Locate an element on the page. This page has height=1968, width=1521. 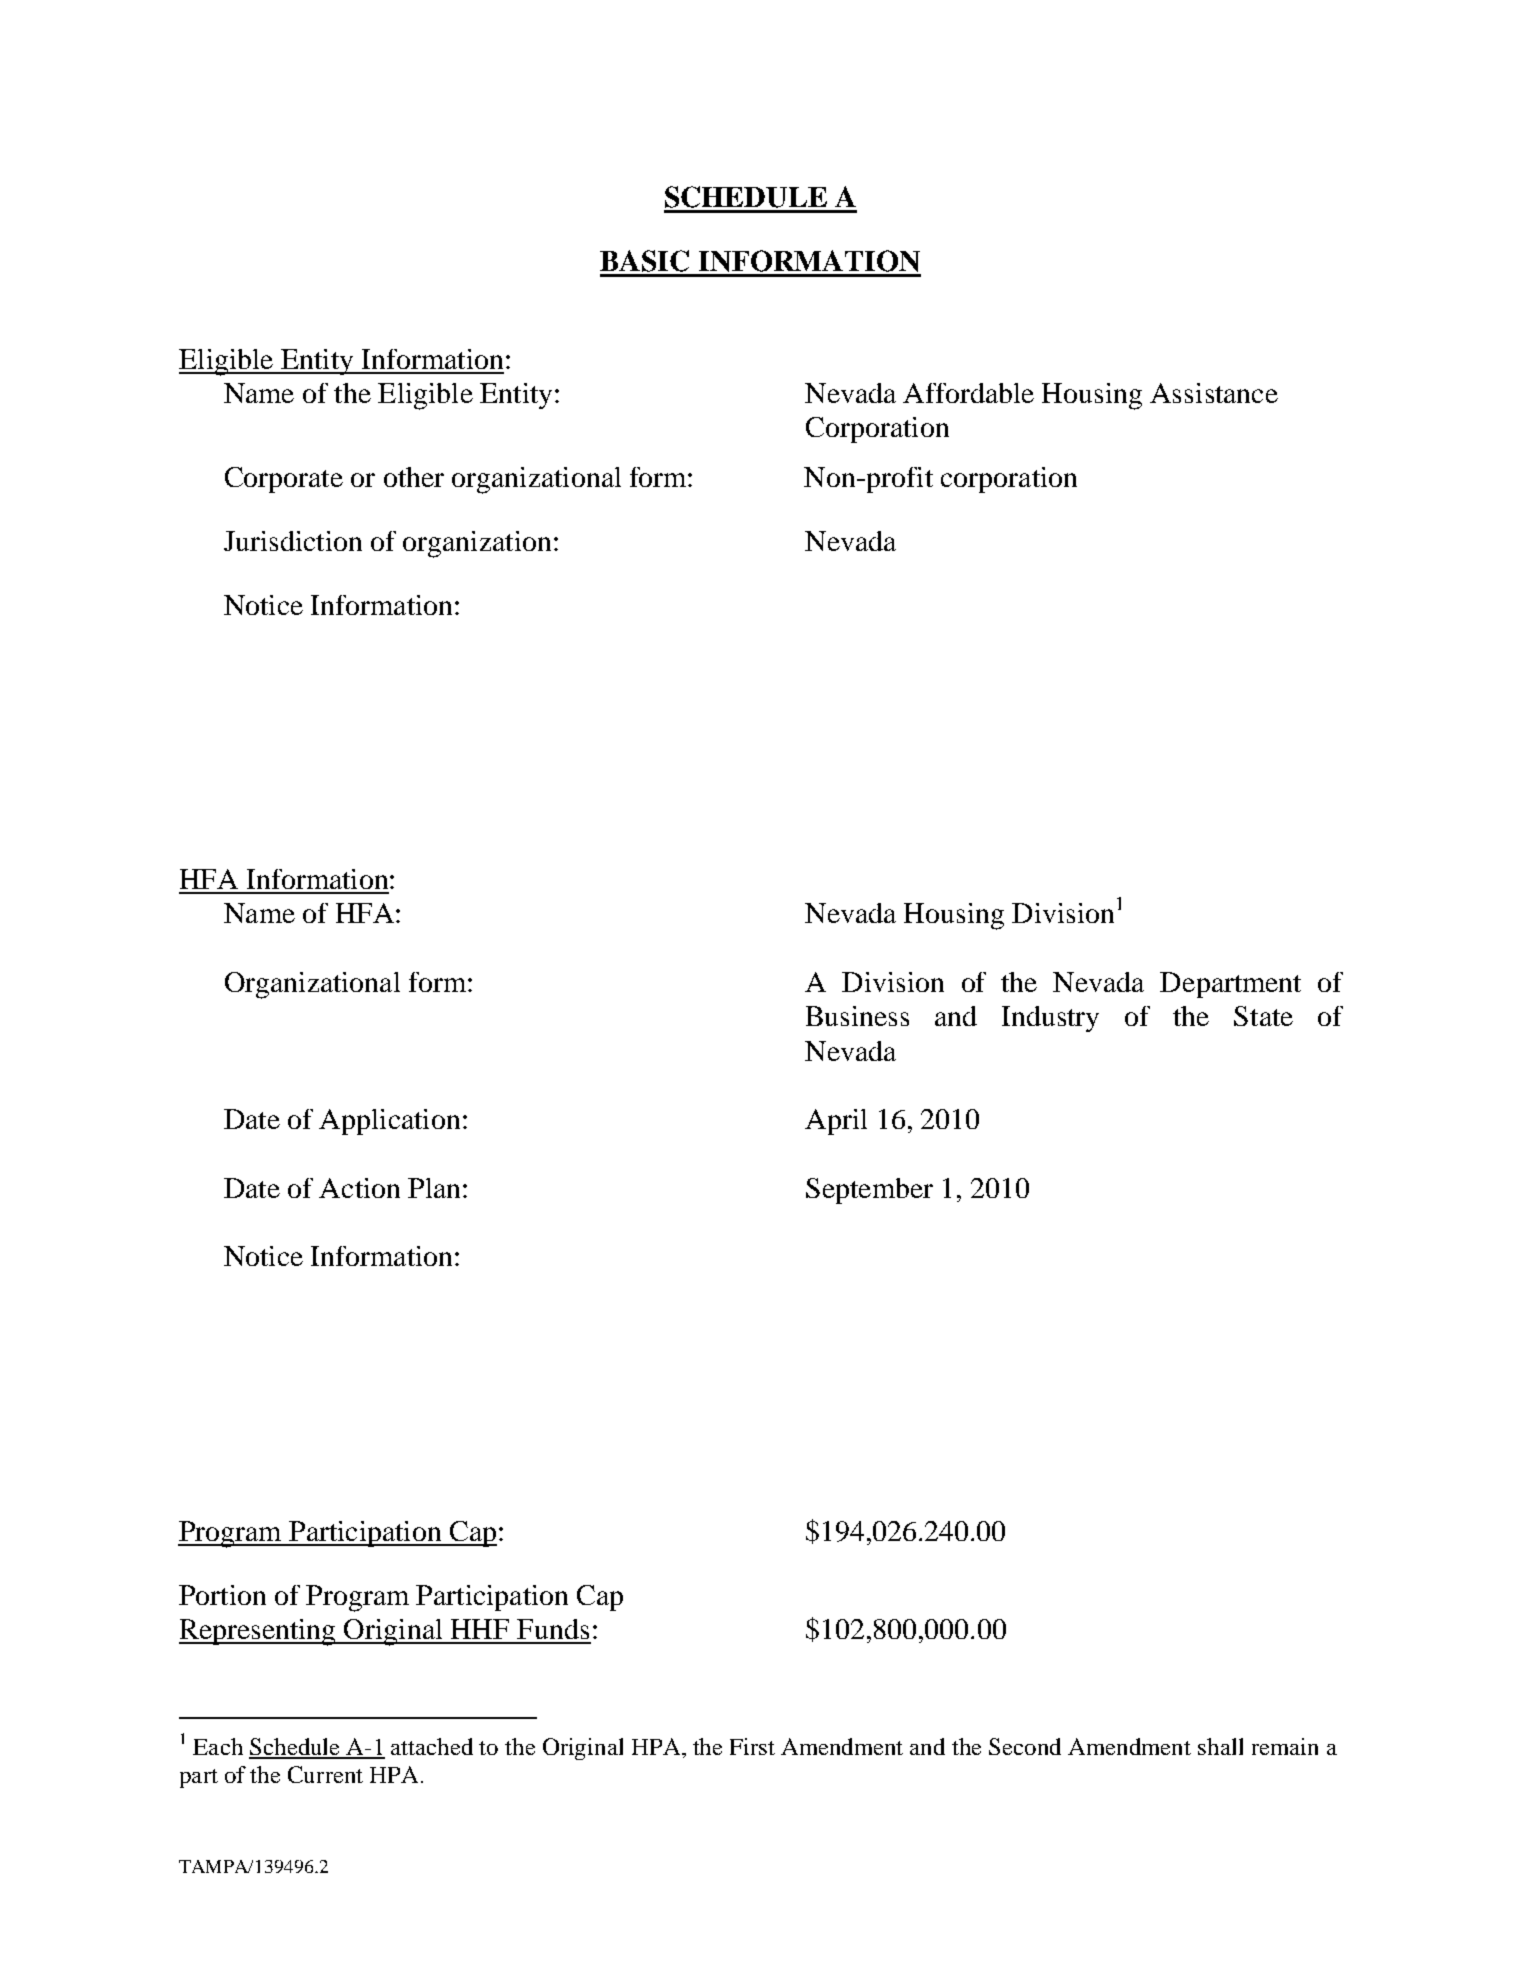
Industry is located at coordinates (1050, 1019).
